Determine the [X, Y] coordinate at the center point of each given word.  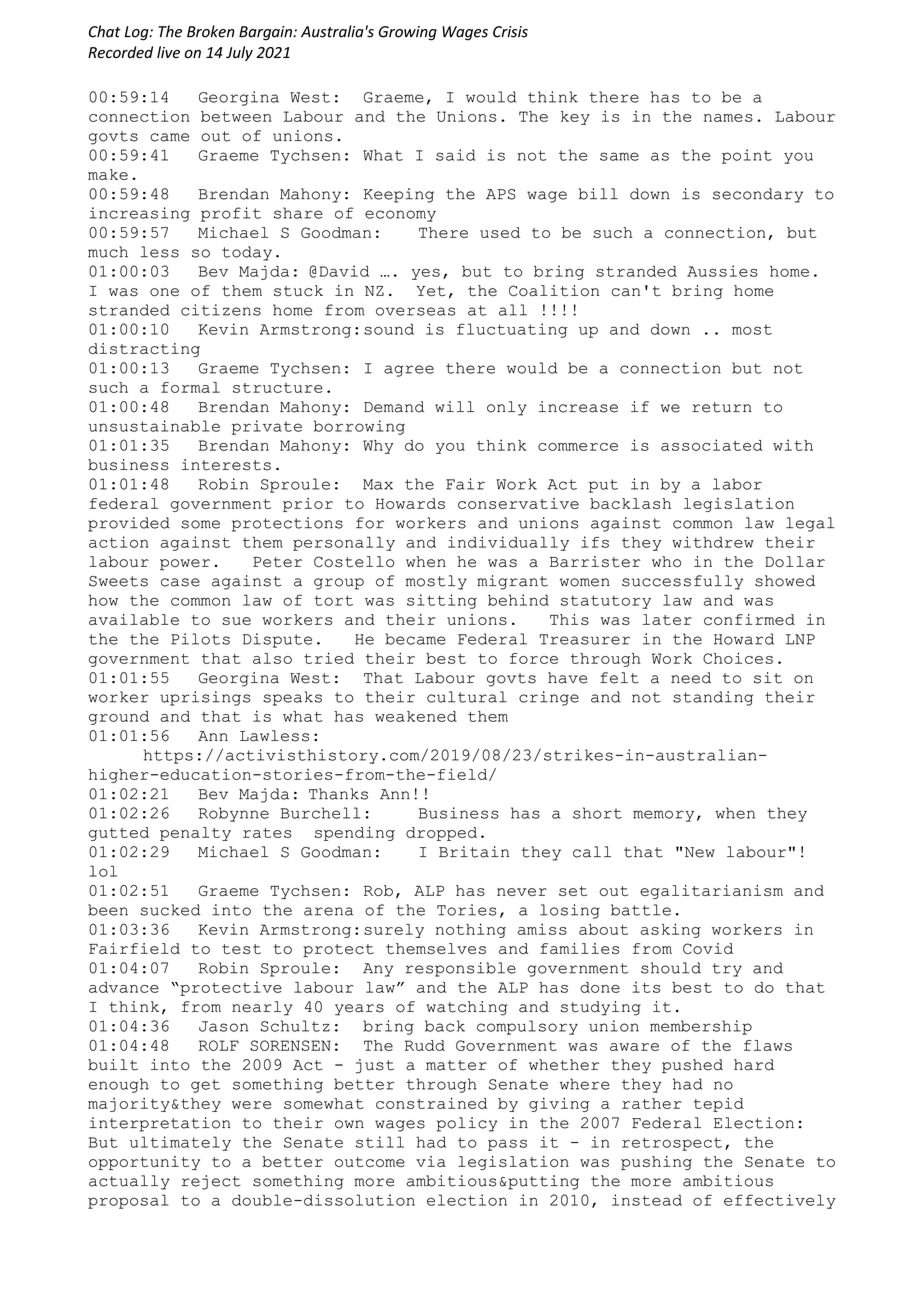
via [431, 1161]
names [728, 118]
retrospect [672, 1144]
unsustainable [154, 426]
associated [711, 445]
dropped [441, 834]
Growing [408, 33]
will [454, 406]
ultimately [180, 1143]
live [168, 52]
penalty [195, 834]
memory [663, 816]
